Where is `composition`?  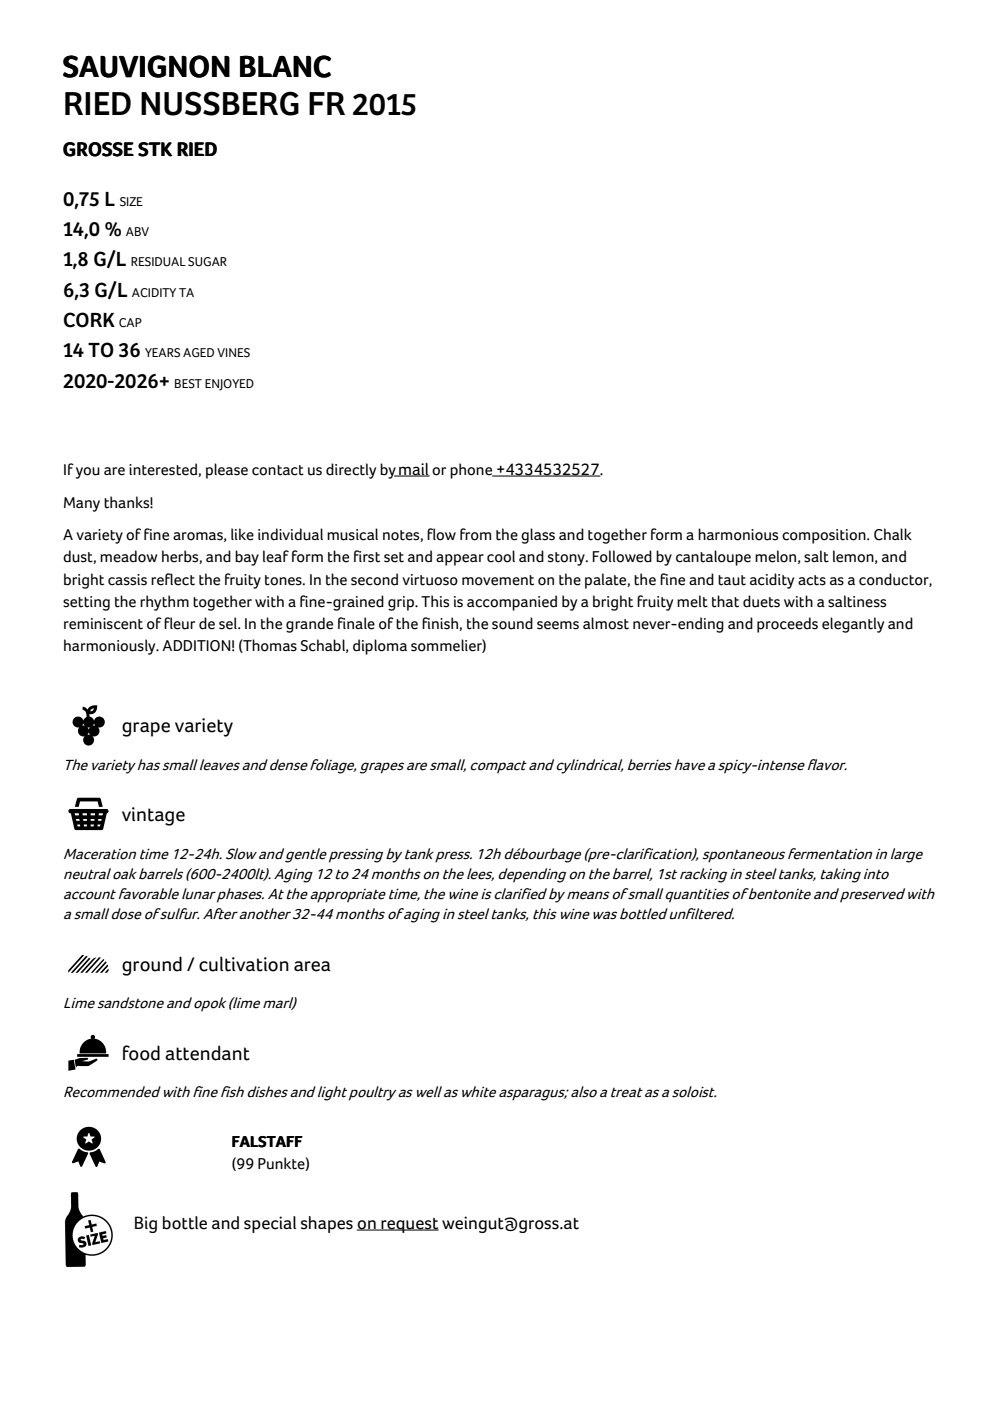 composition is located at coordinates (825, 536).
